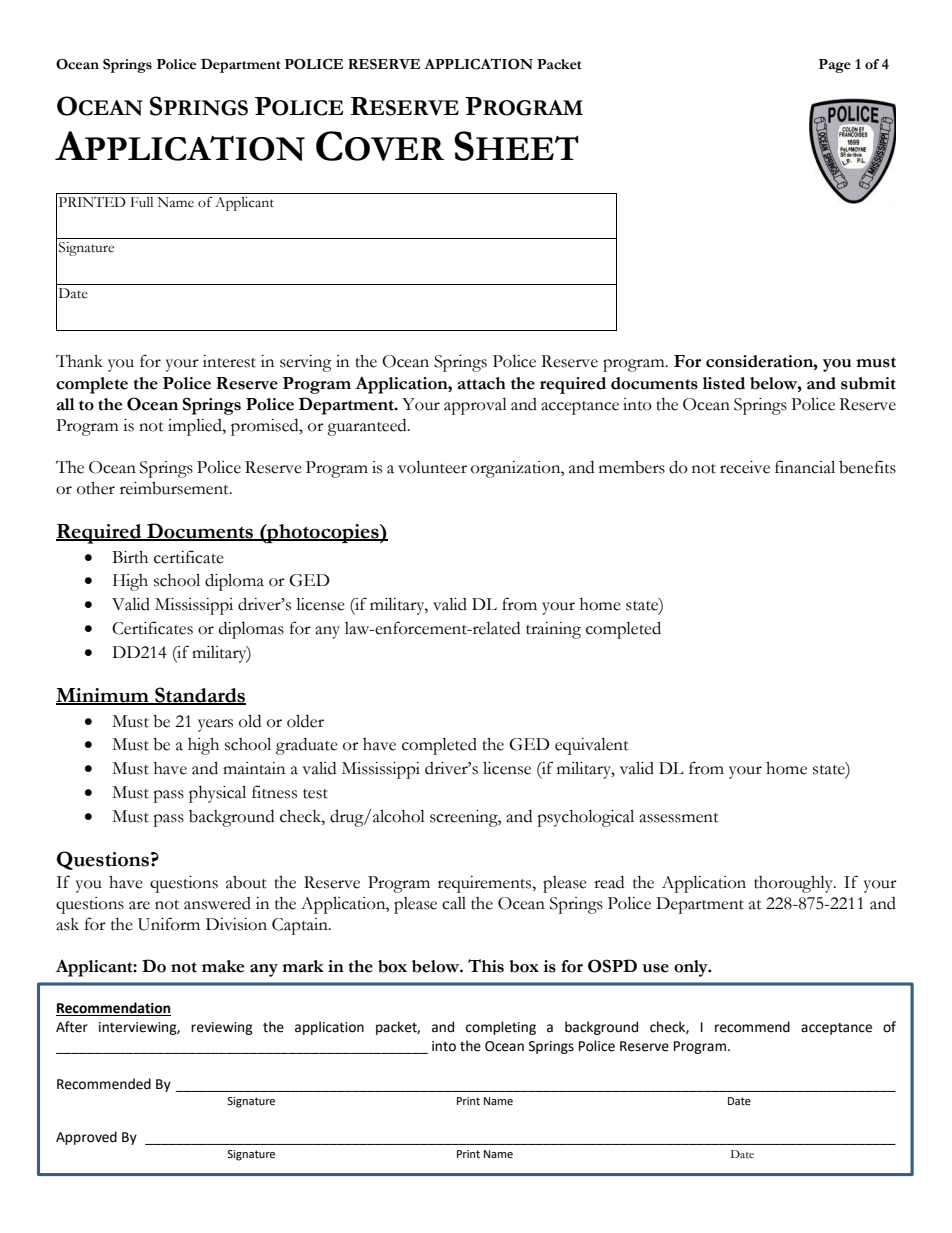  I want to click on reimbursement, so click(175, 488).
